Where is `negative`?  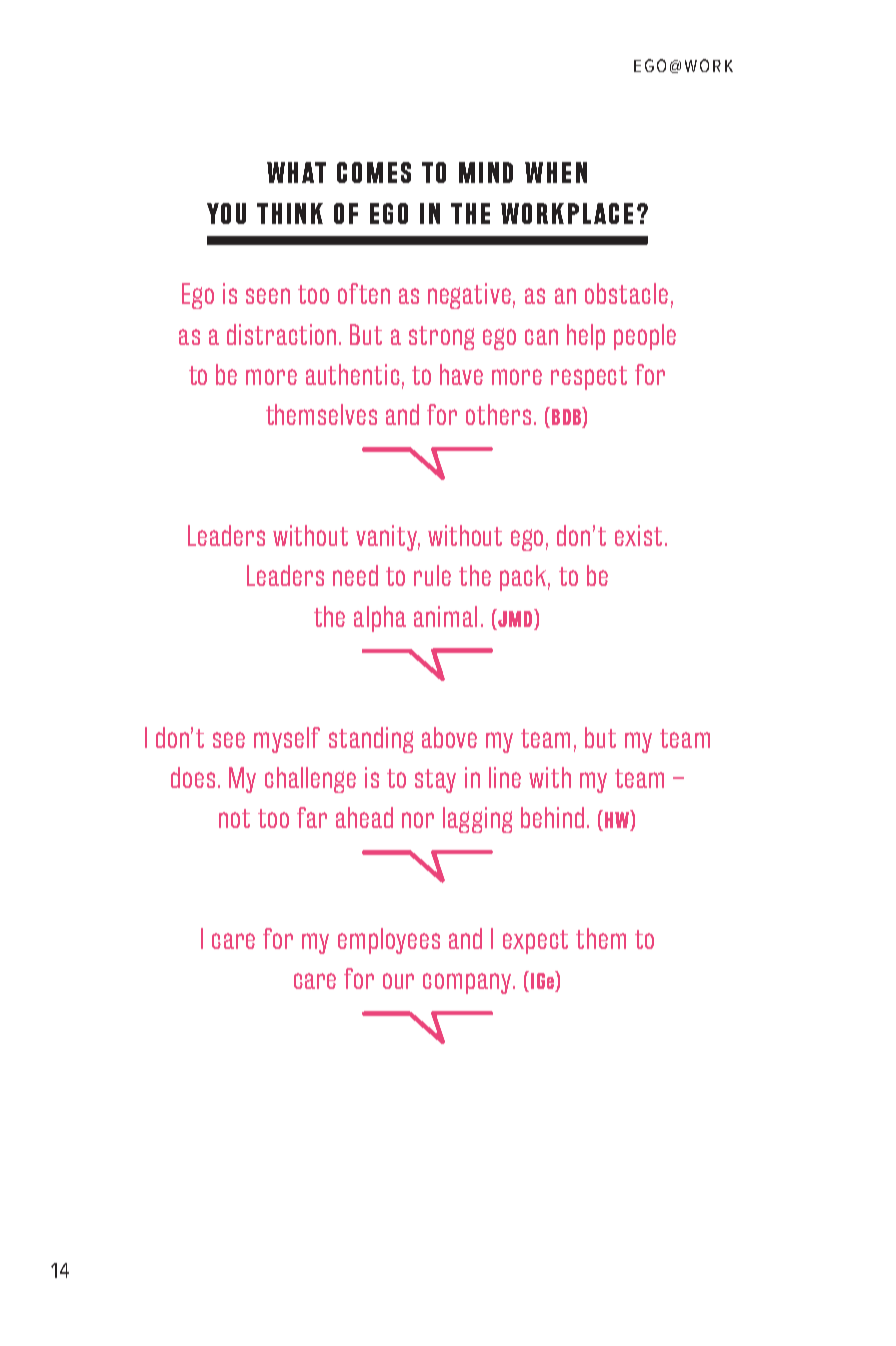 negative is located at coordinates (469, 296).
